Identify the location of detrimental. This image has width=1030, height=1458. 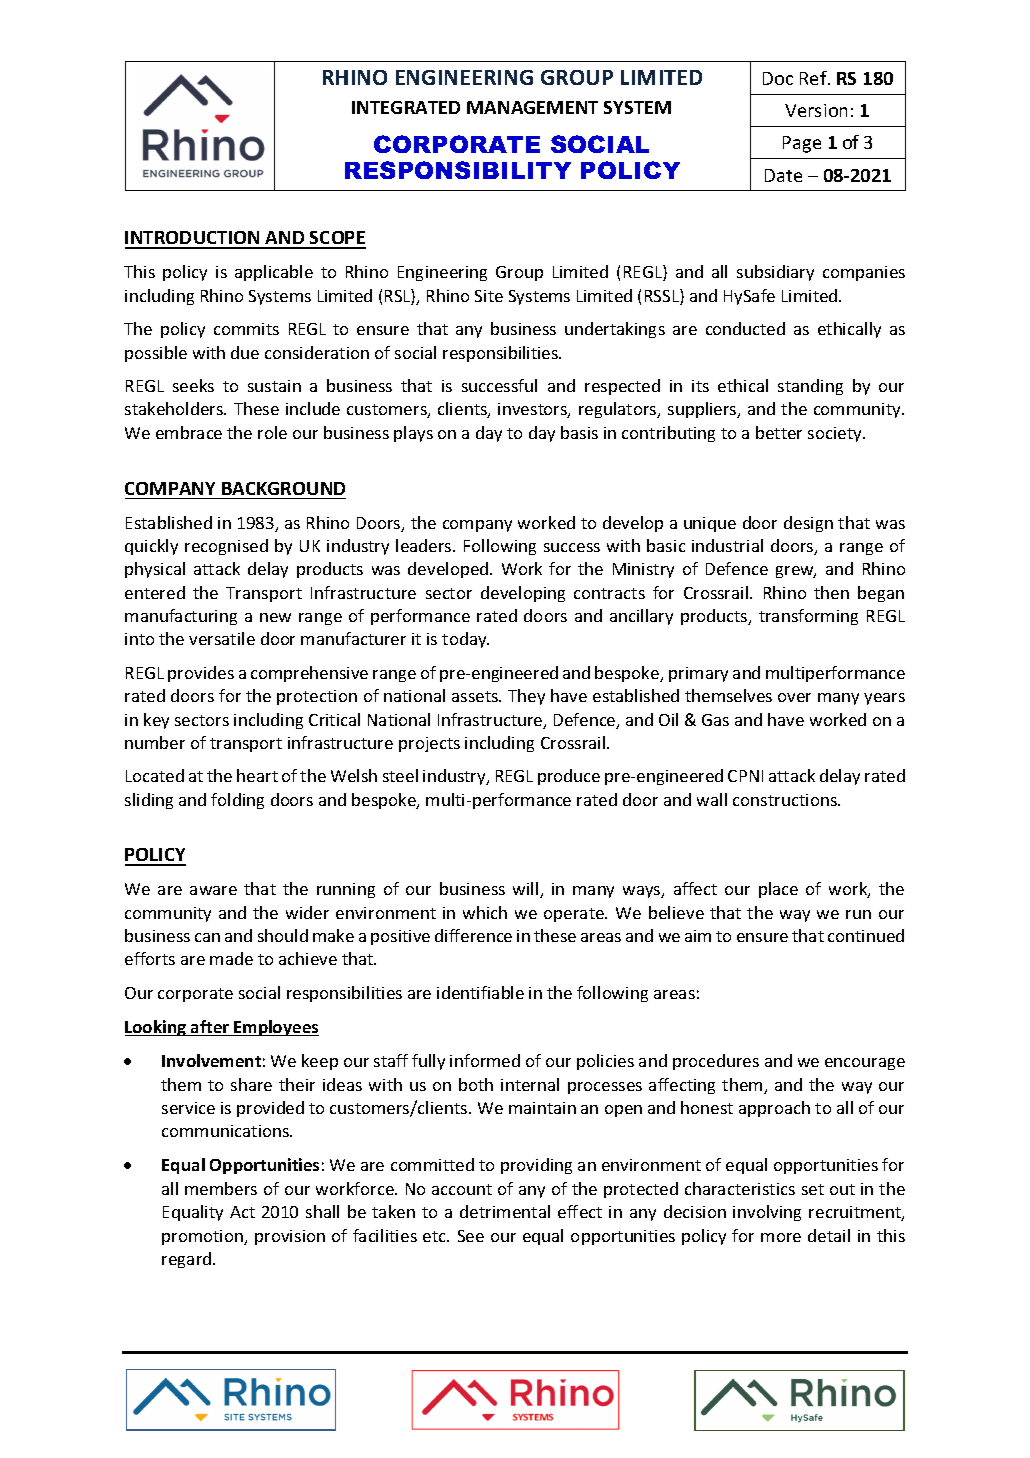
(505, 1211).
